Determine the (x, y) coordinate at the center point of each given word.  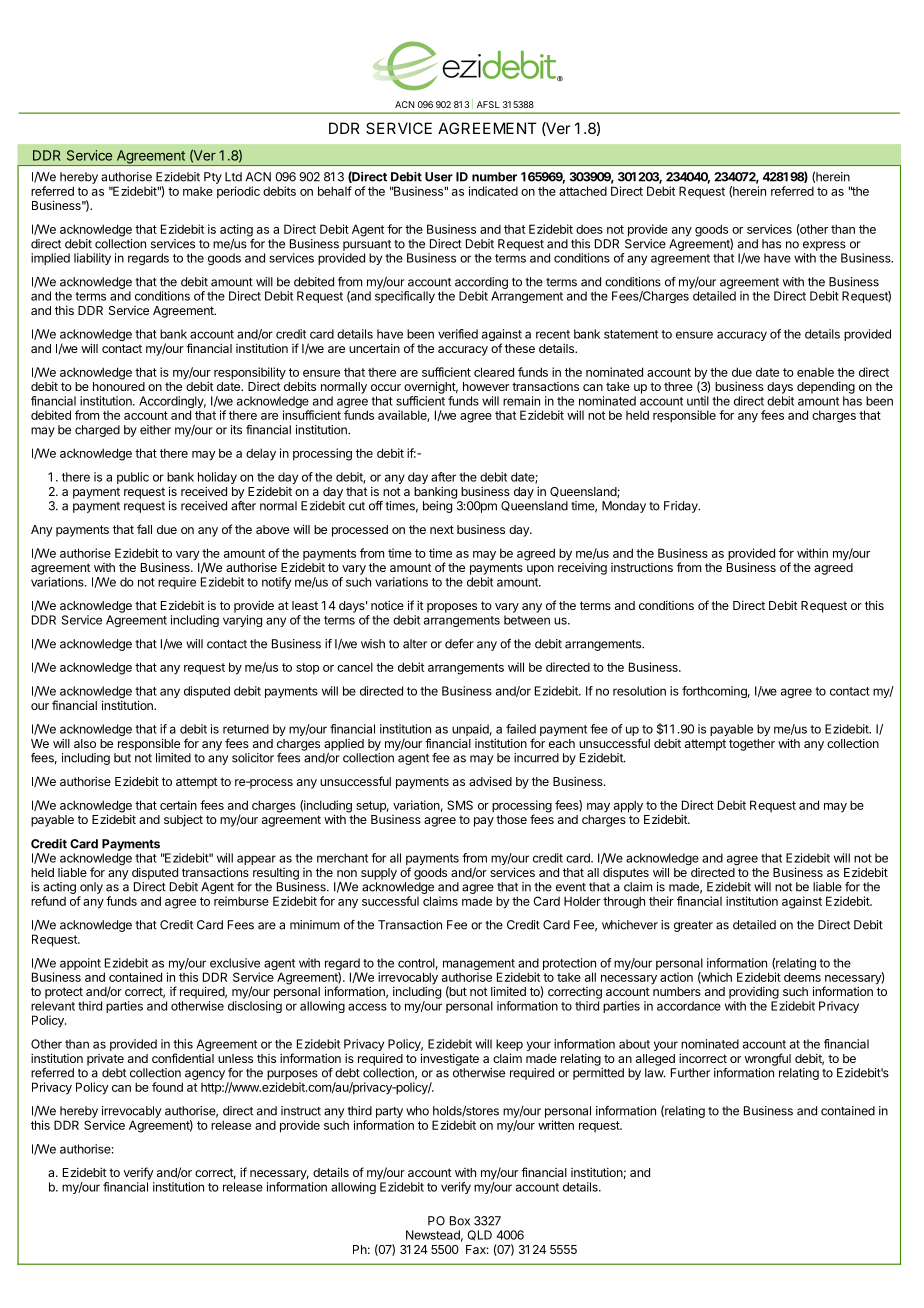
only (91, 888)
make (198, 191)
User (439, 177)
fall (144, 529)
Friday (682, 507)
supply (379, 874)
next (442, 529)
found (167, 1087)
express (824, 246)
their (661, 901)
